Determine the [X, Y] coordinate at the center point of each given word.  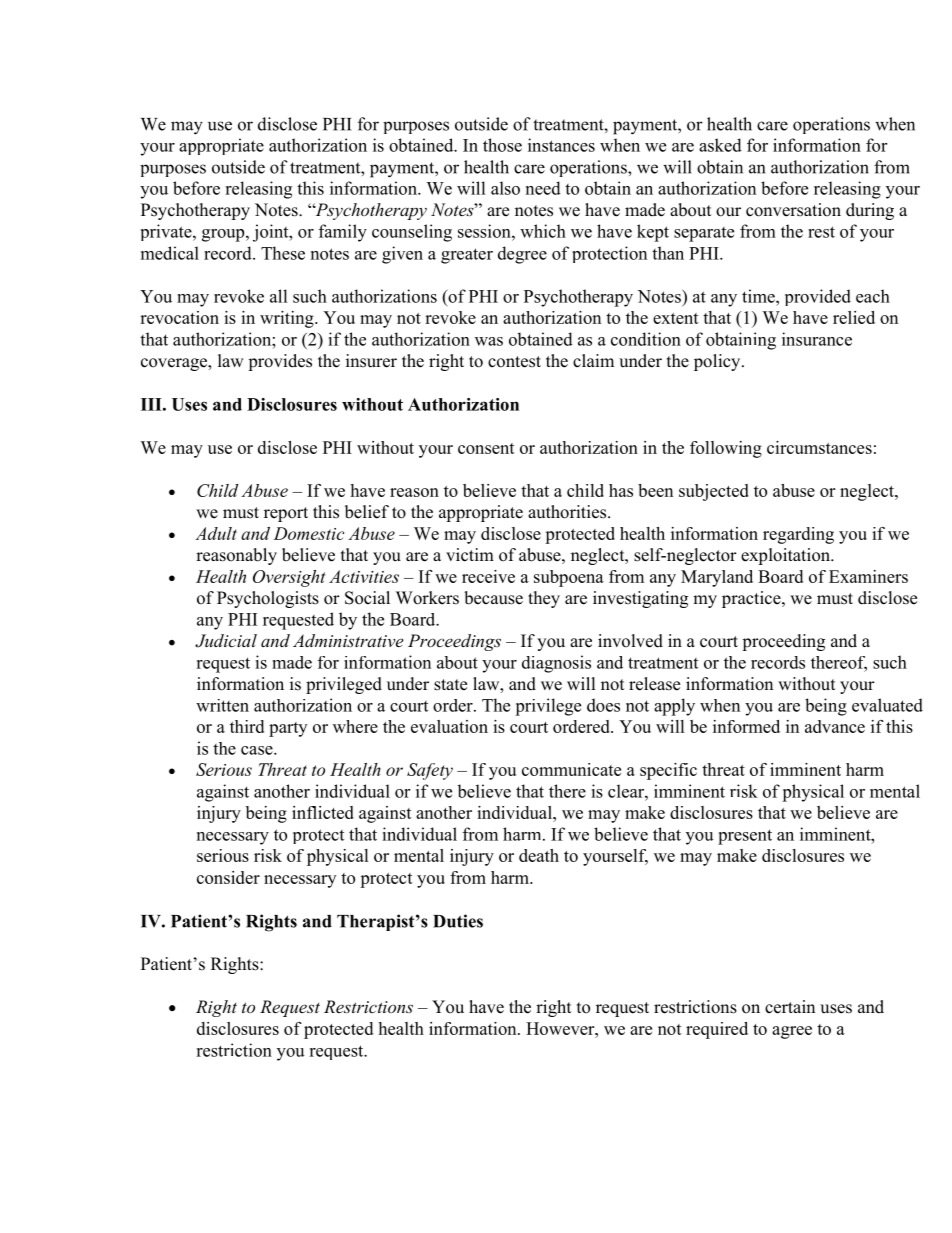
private [167, 232]
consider [228, 877]
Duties [458, 921]
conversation [793, 210]
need [543, 188]
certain [790, 1007]
